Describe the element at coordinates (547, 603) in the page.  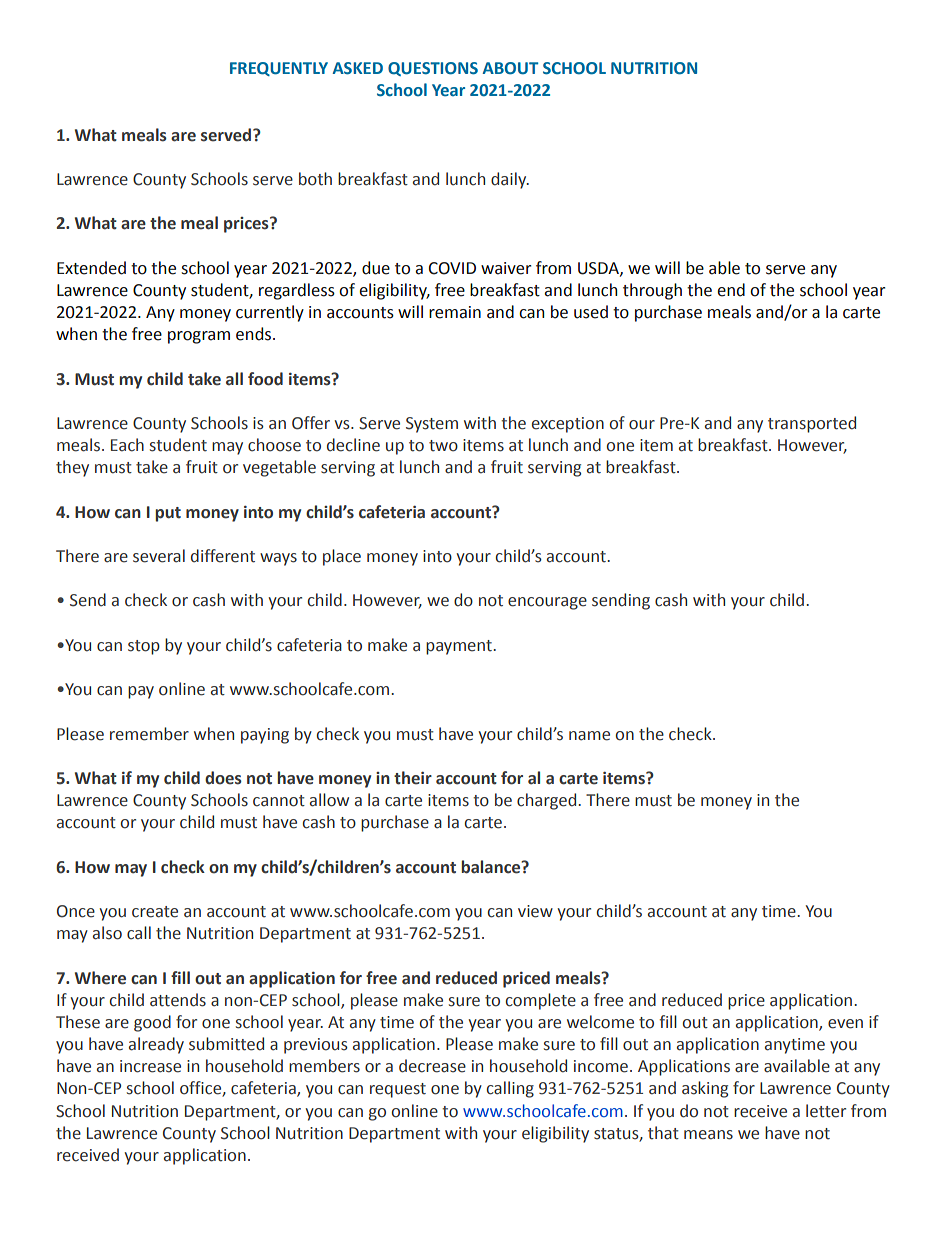
I see `encourage` at that location.
